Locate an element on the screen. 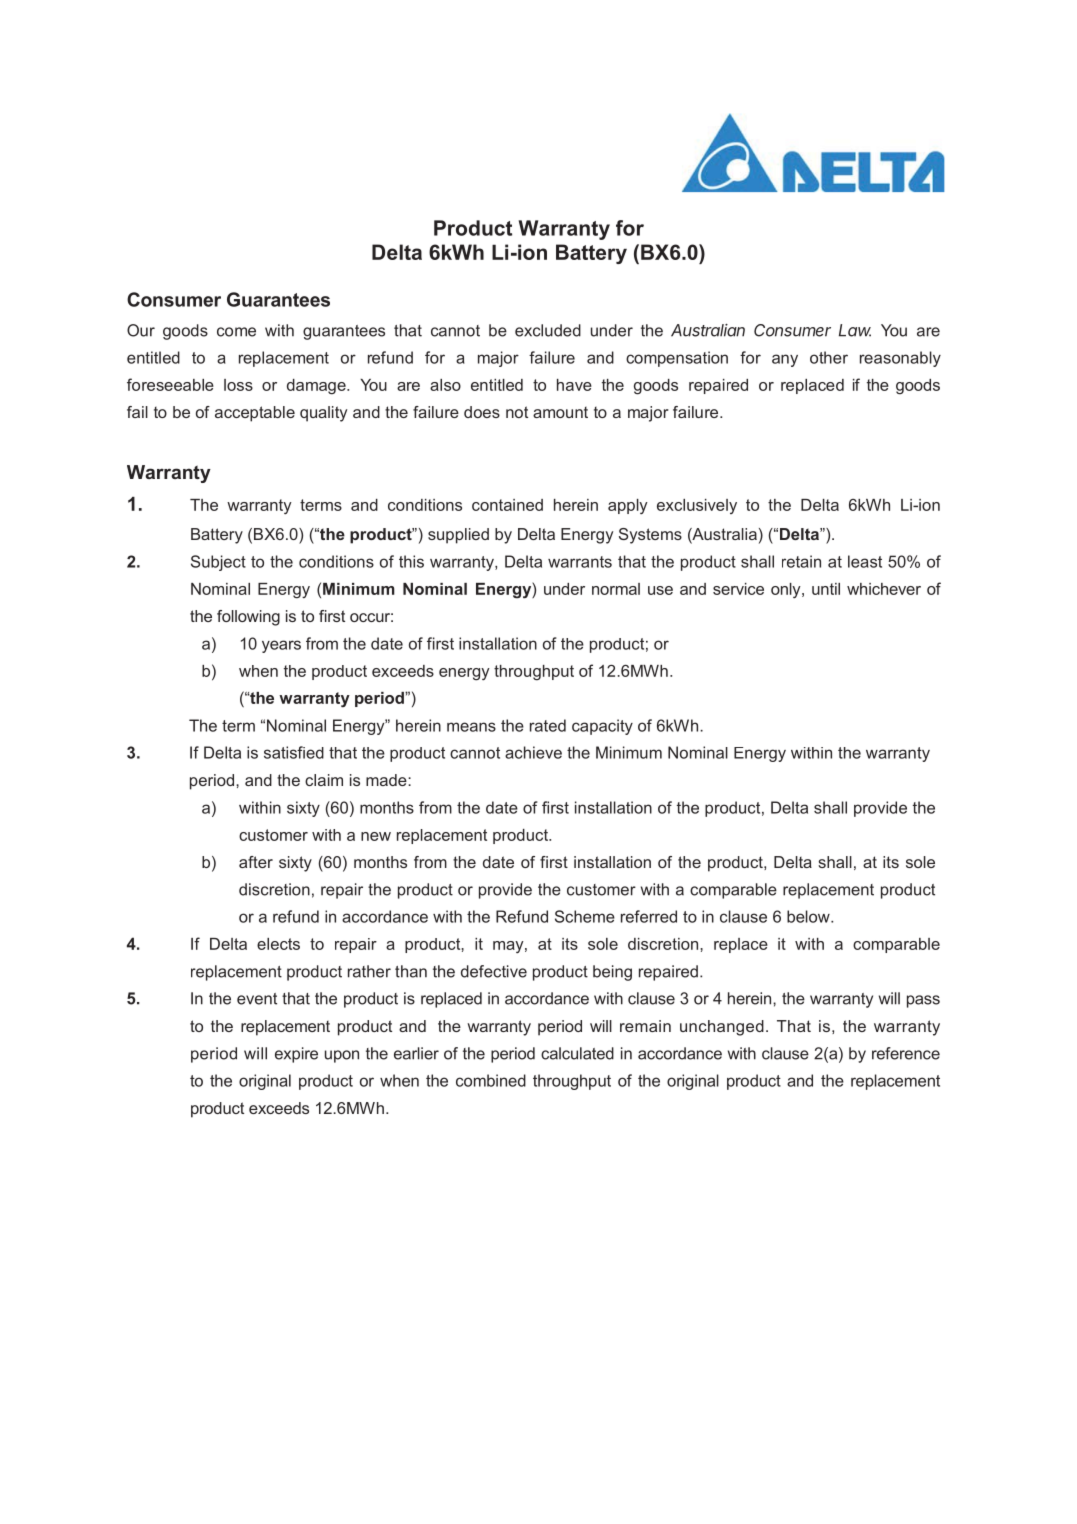 This screenshot has width=1077, height=1524. other is located at coordinates (829, 357).
